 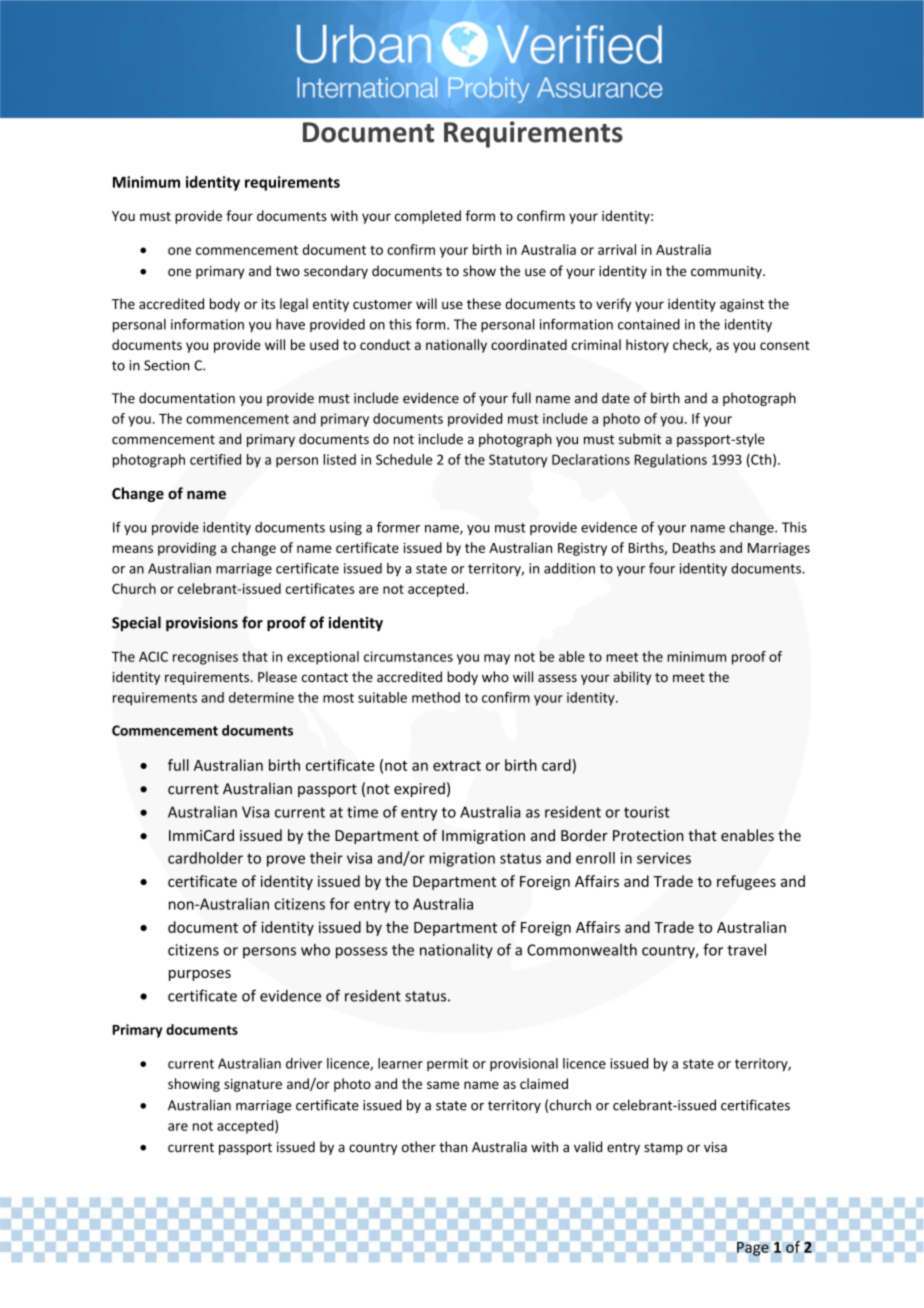 I want to click on than, so click(x=453, y=1146).
